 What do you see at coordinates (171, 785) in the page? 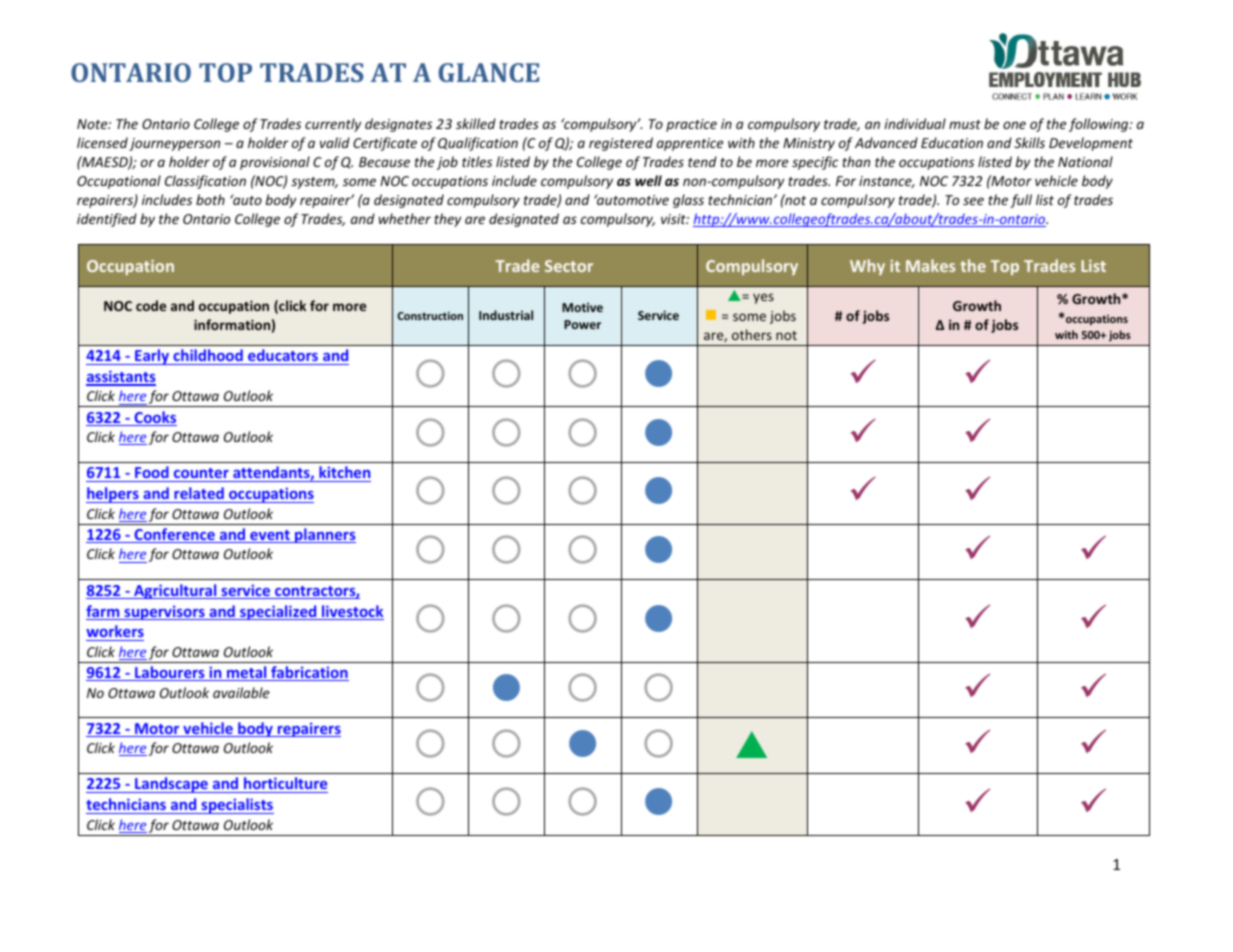
I see `Landscape` at bounding box center [171, 785].
